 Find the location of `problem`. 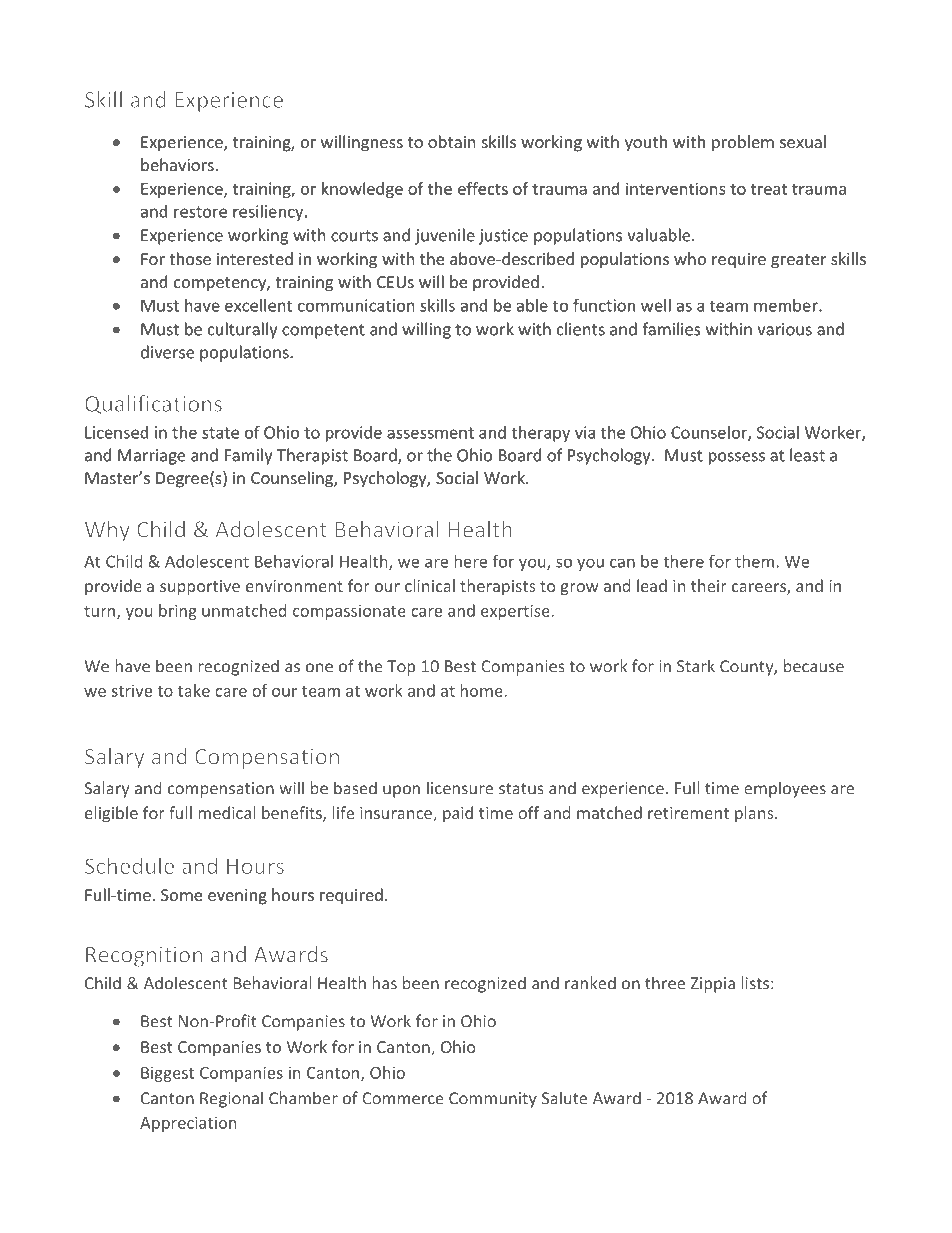

problem is located at coordinates (743, 143).
